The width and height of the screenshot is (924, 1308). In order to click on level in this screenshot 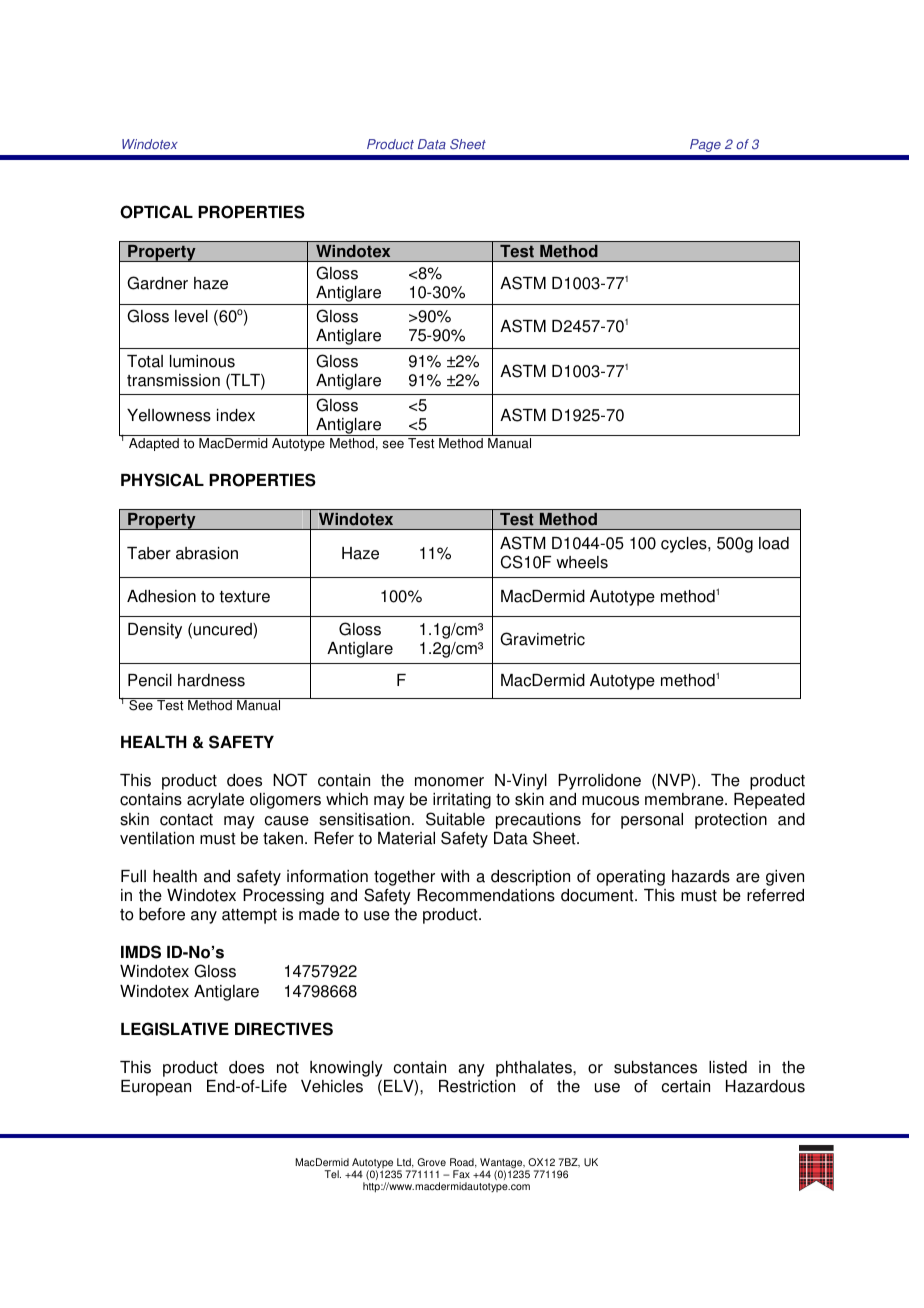, I will do `click(191, 316)`.
